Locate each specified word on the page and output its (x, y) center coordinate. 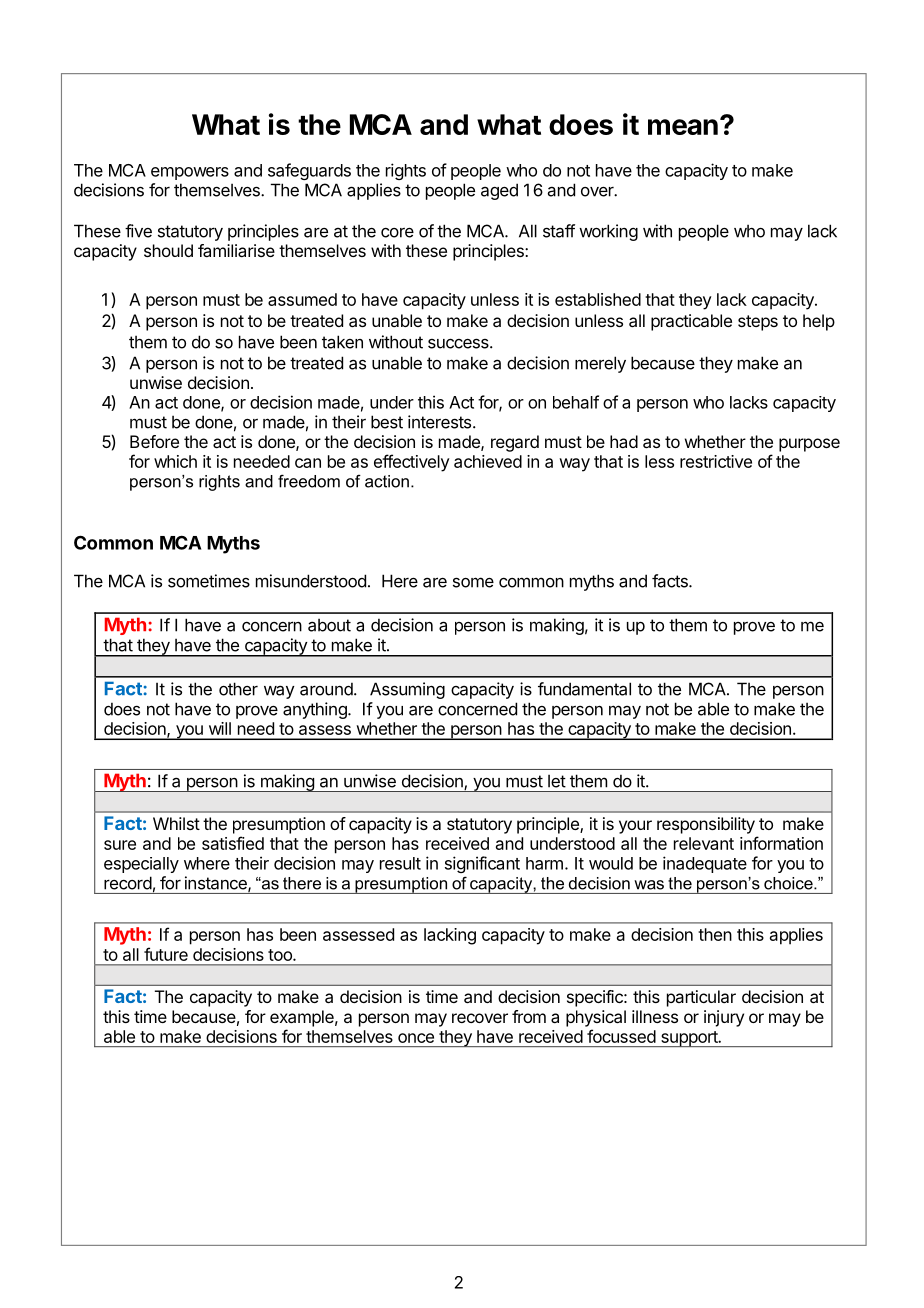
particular (701, 998)
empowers (190, 173)
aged (499, 191)
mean (683, 127)
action (387, 481)
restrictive (716, 461)
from (529, 1016)
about (329, 625)
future (166, 954)
